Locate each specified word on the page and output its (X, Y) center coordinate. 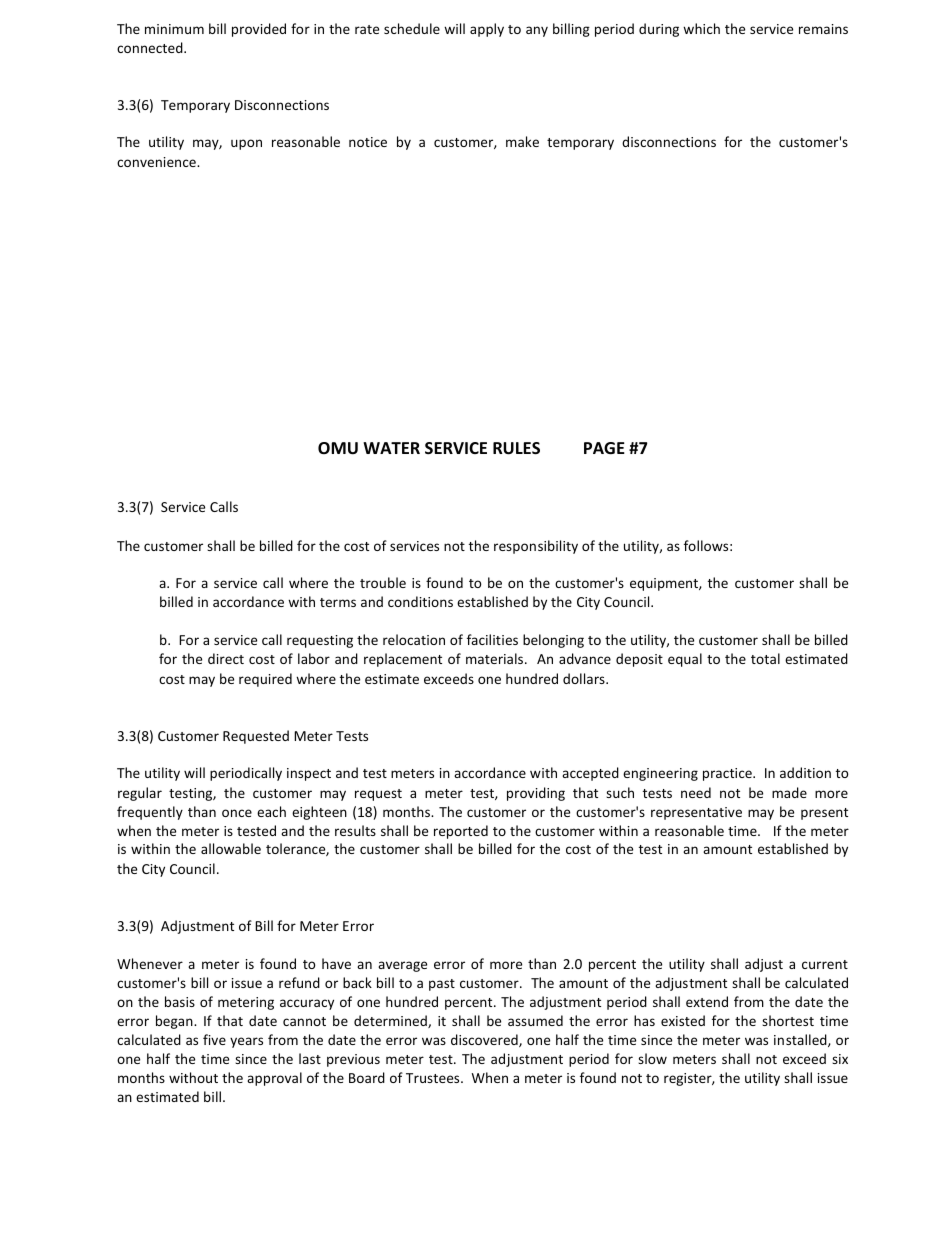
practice (728, 774)
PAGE (604, 448)
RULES (516, 448)
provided (259, 30)
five (214, 1039)
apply (487, 30)
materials (496, 658)
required (265, 680)
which (701, 28)
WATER (391, 448)
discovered (485, 1040)
